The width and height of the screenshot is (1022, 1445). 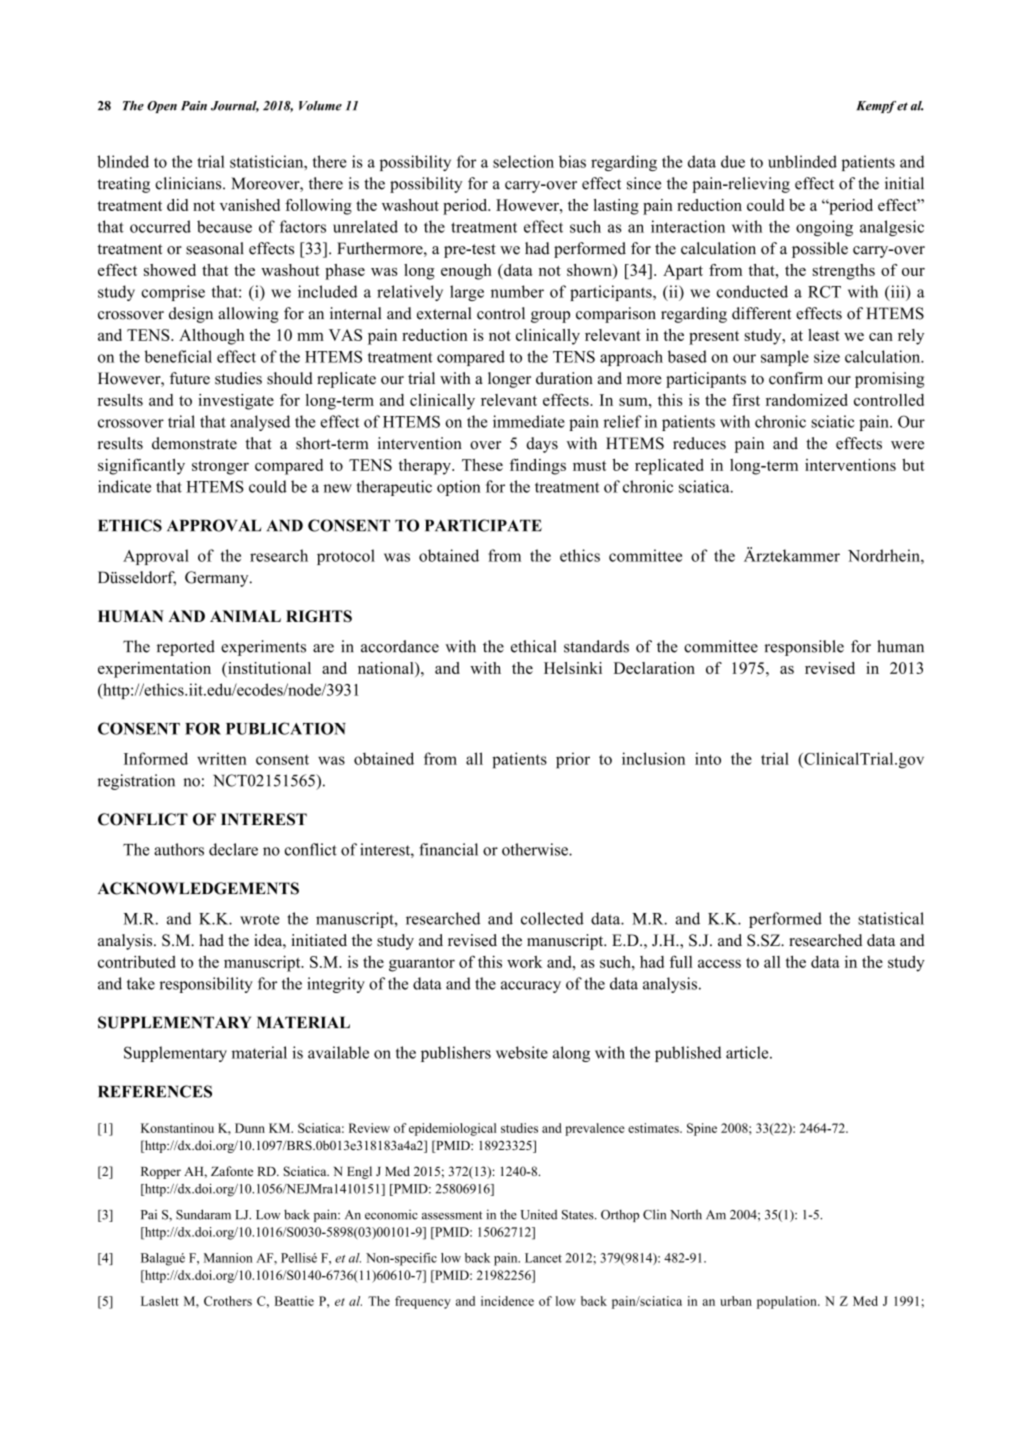 What do you see at coordinates (236, 402) in the screenshot?
I see `investigate` at bounding box center [236, 402].
